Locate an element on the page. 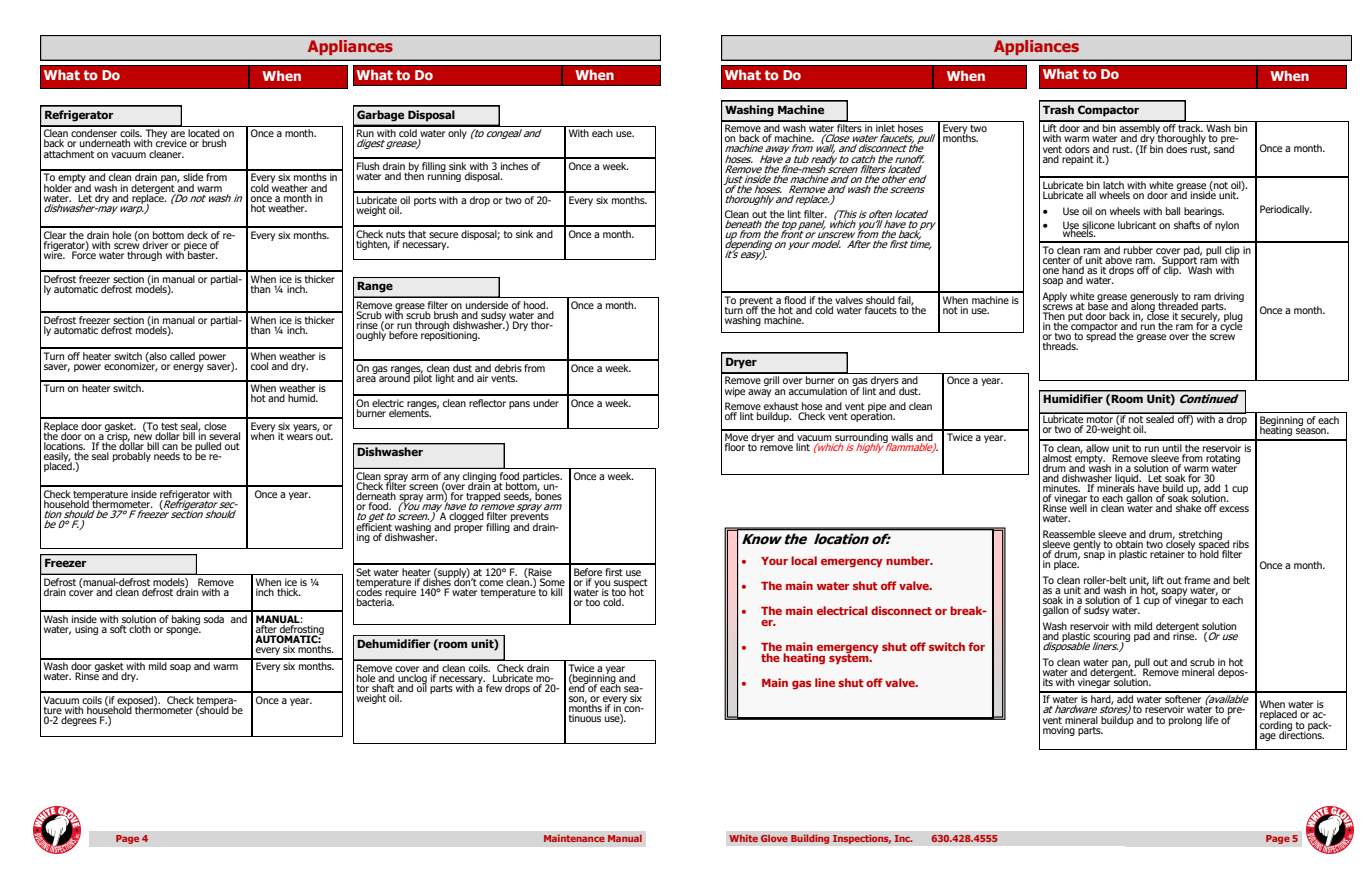 The height and width of the page is (887, 1372). that is located at coordinates (417, 234).
